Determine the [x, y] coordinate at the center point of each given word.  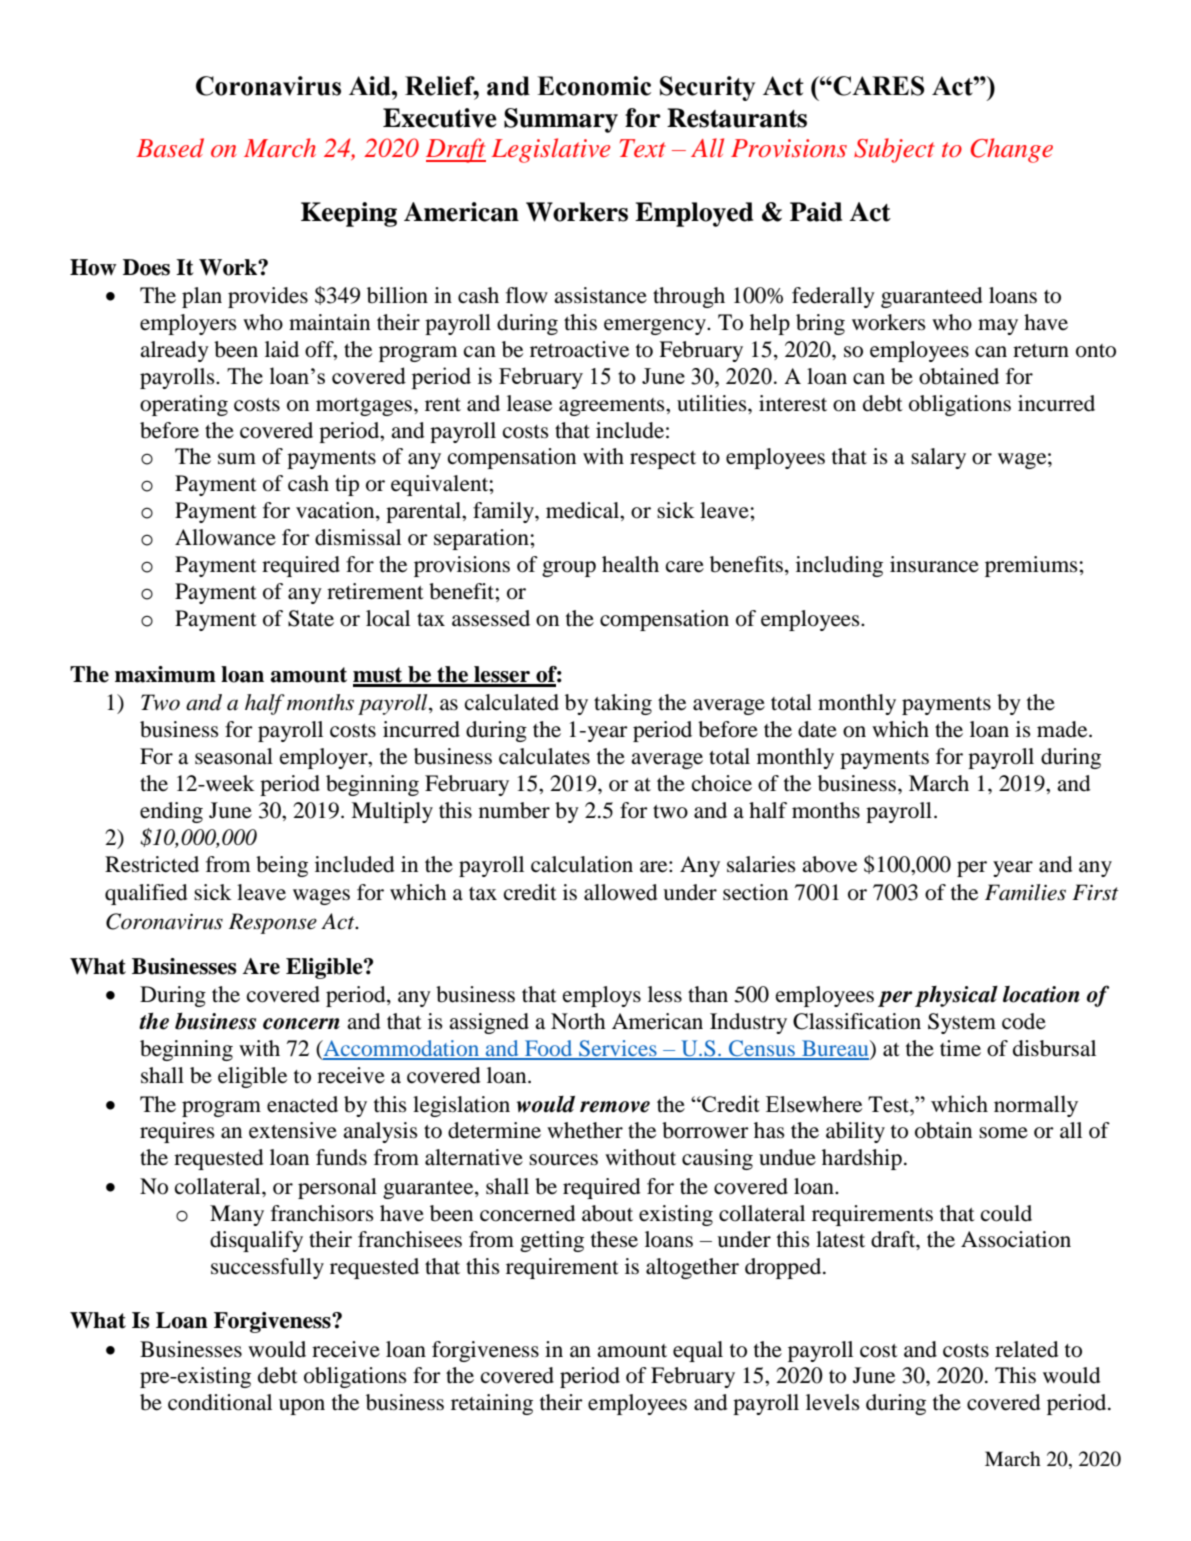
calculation [582, 864]
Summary [561, 120]
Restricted [152, 864]
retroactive [579, 349]
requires [177, 1132]
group [569, 569]
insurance [934, 564]
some [1003, 1133]
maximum [165, 674]
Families [1025, 892]
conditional [220, 1402]
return [1041, 351]
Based [170, 148]
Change [1012, 150]
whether [585, 1130]
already [174, 351]
